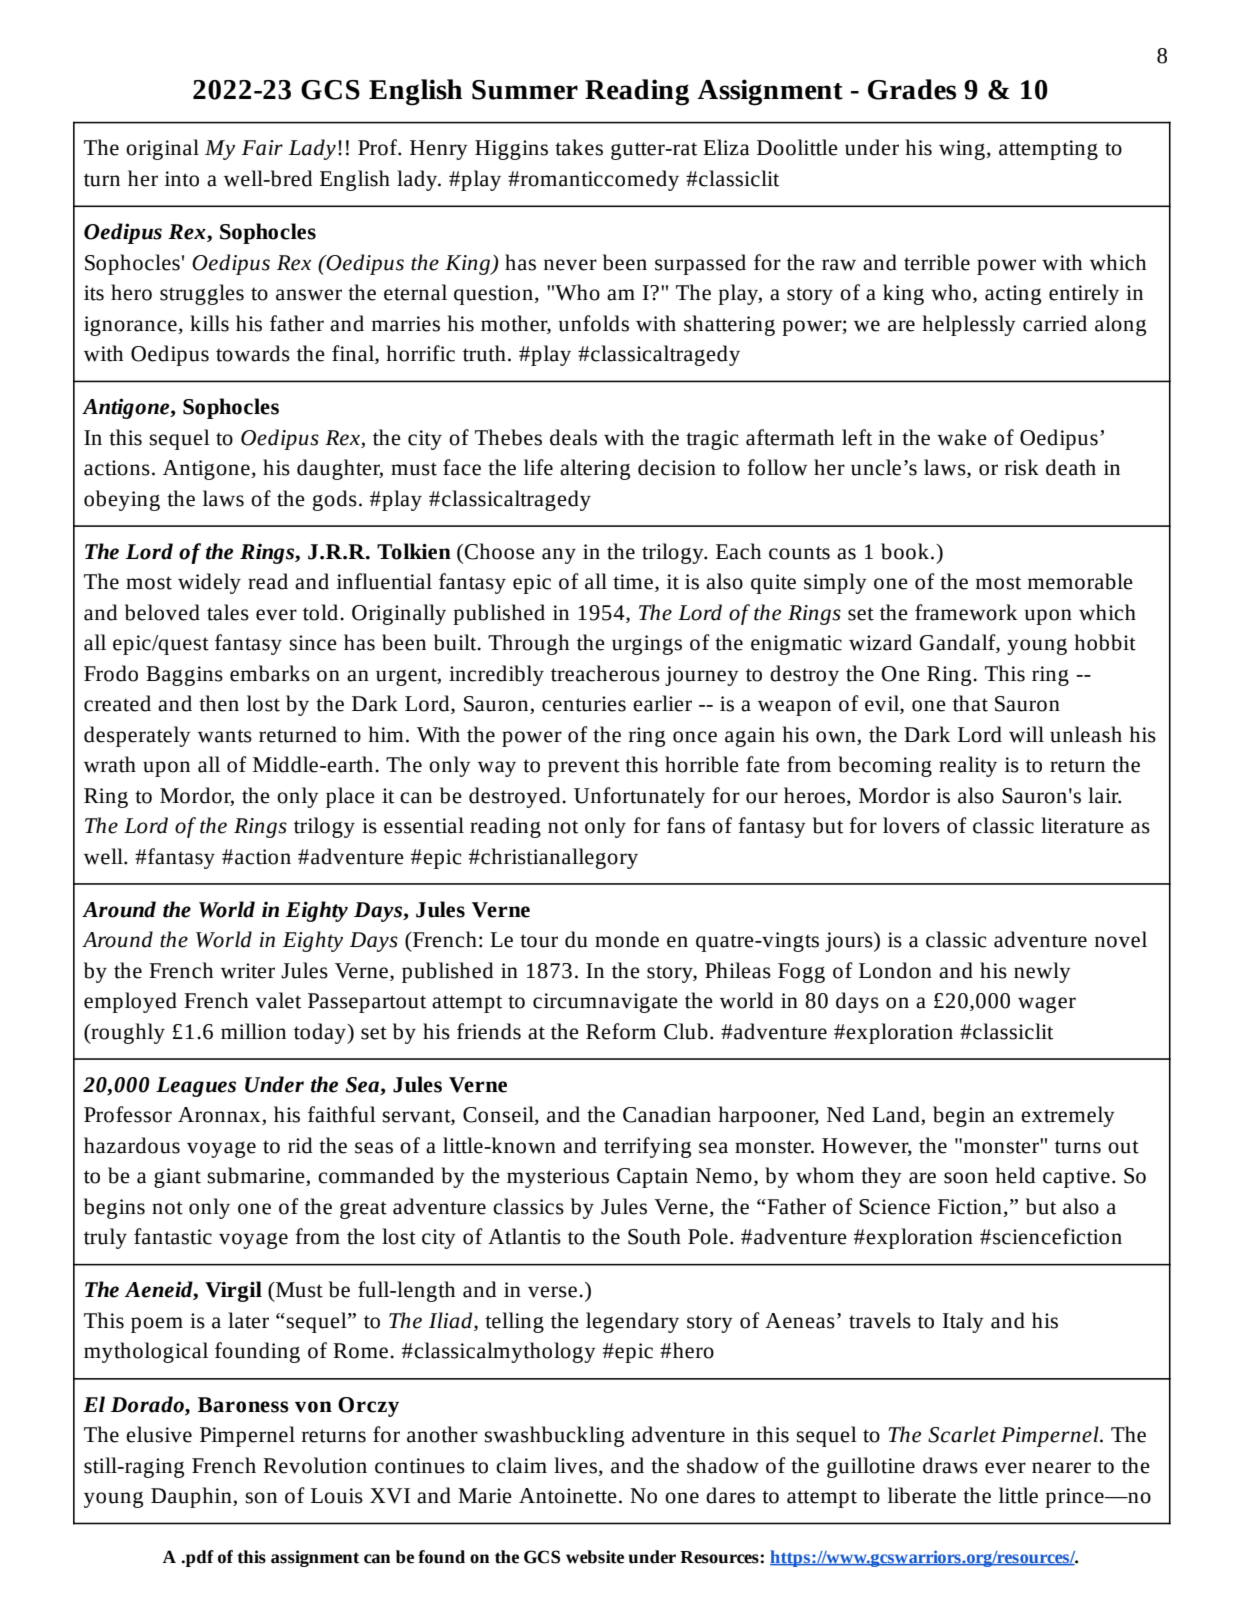  Describe the element at coordinates (647, 1147) in the image. I see `terrifying` at that location.
